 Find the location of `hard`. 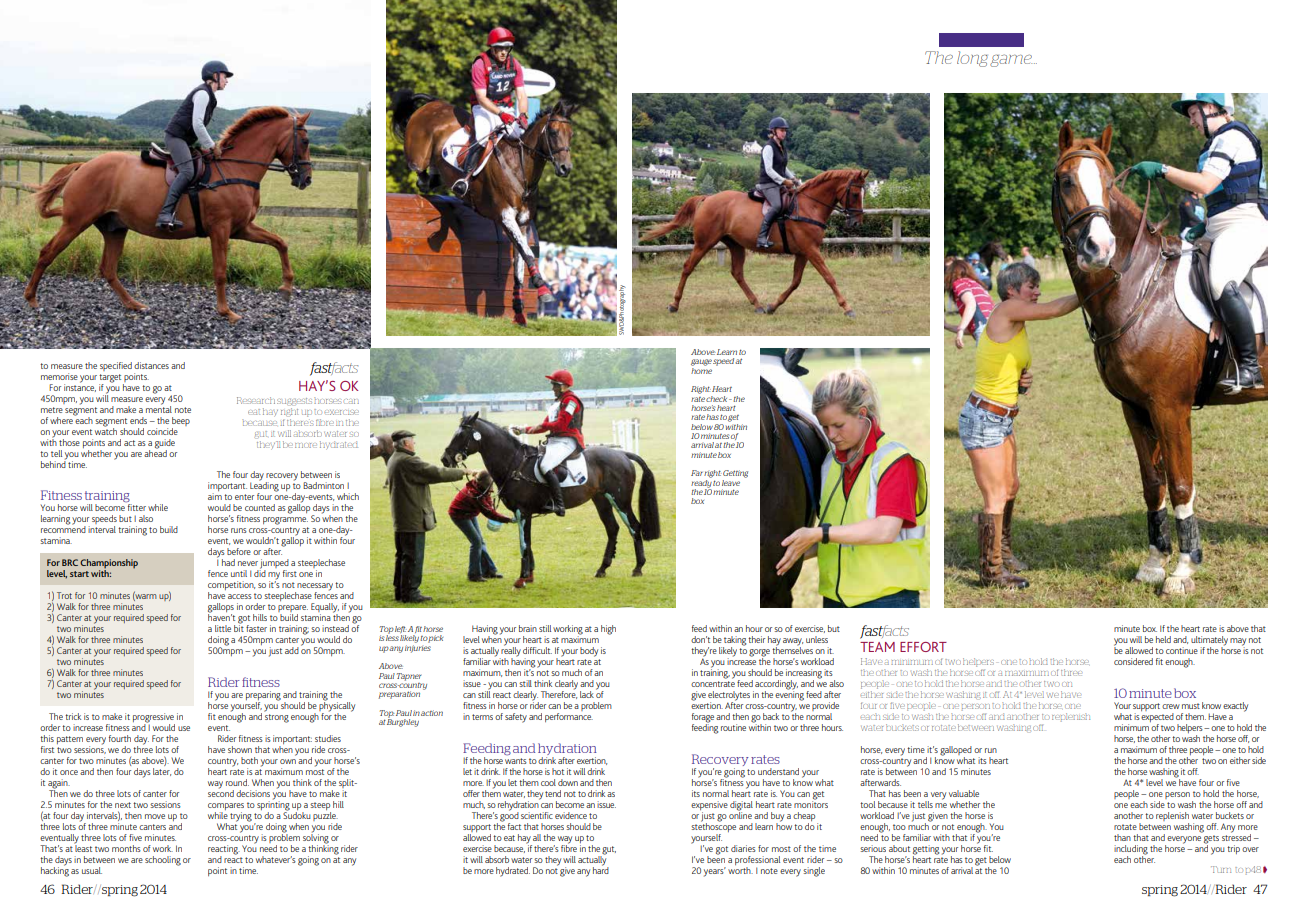

hard is located at coordinates (601, 869).
